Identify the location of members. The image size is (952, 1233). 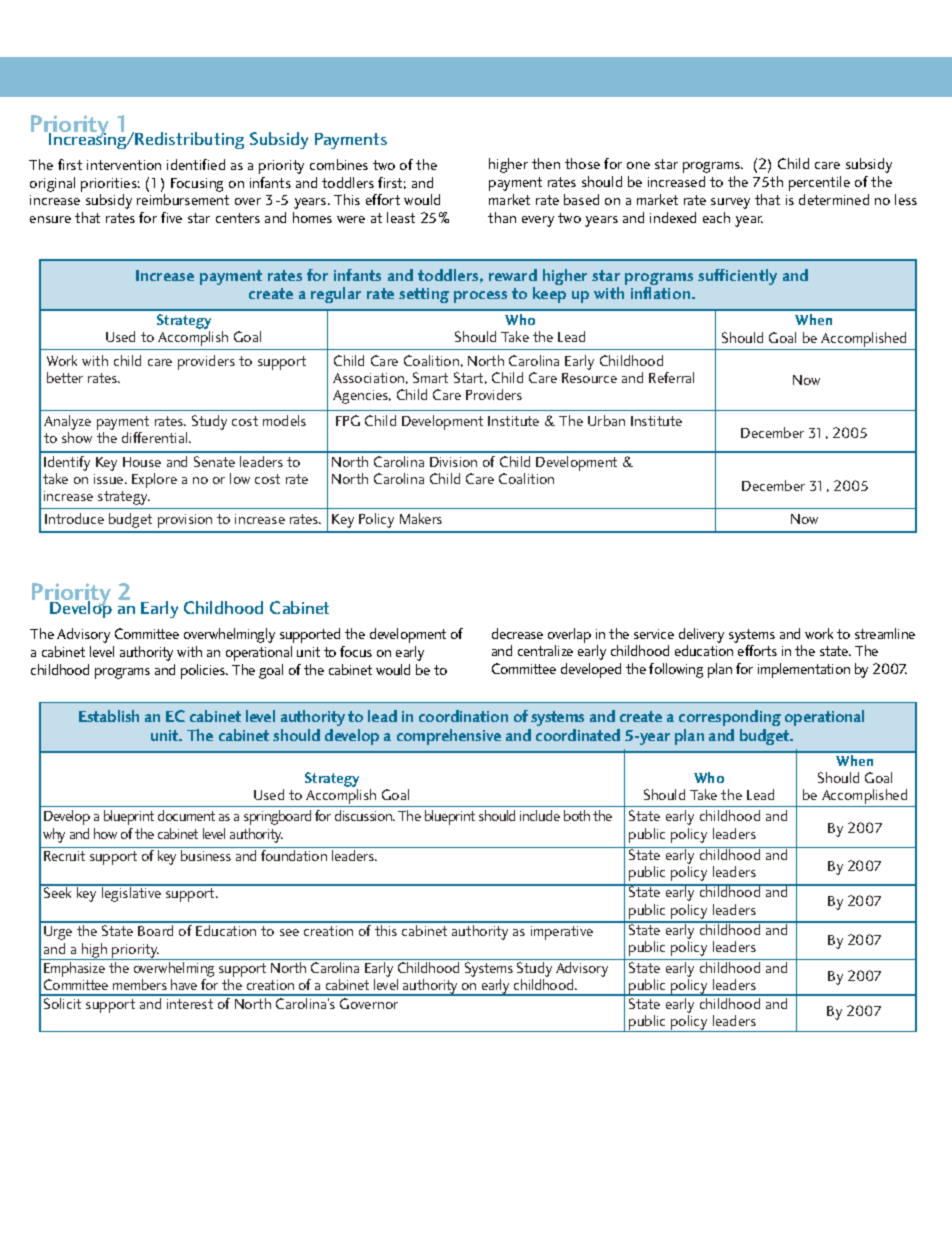
(140, 984).
